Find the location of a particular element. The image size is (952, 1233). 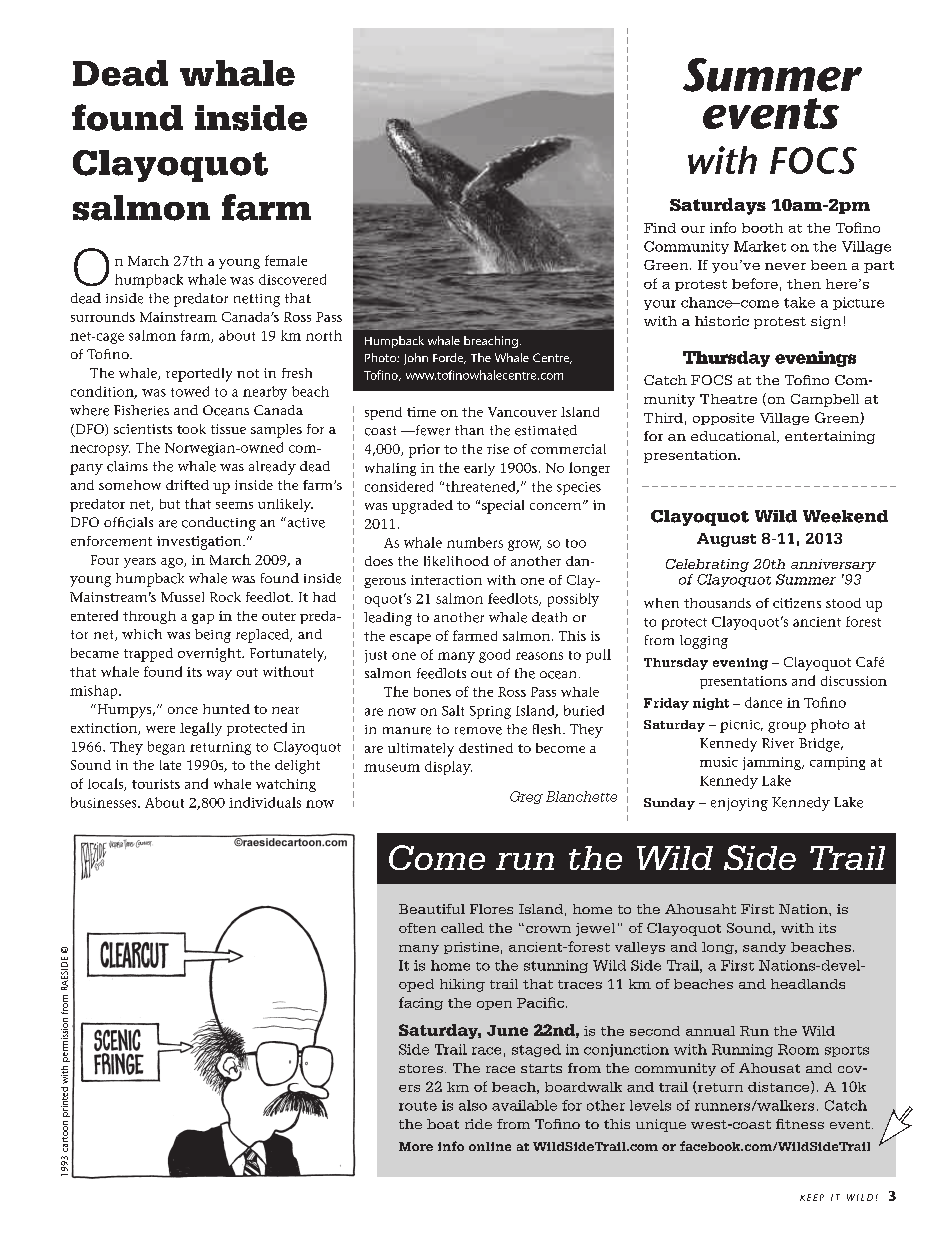

never is located at coordinates (785, 266).
